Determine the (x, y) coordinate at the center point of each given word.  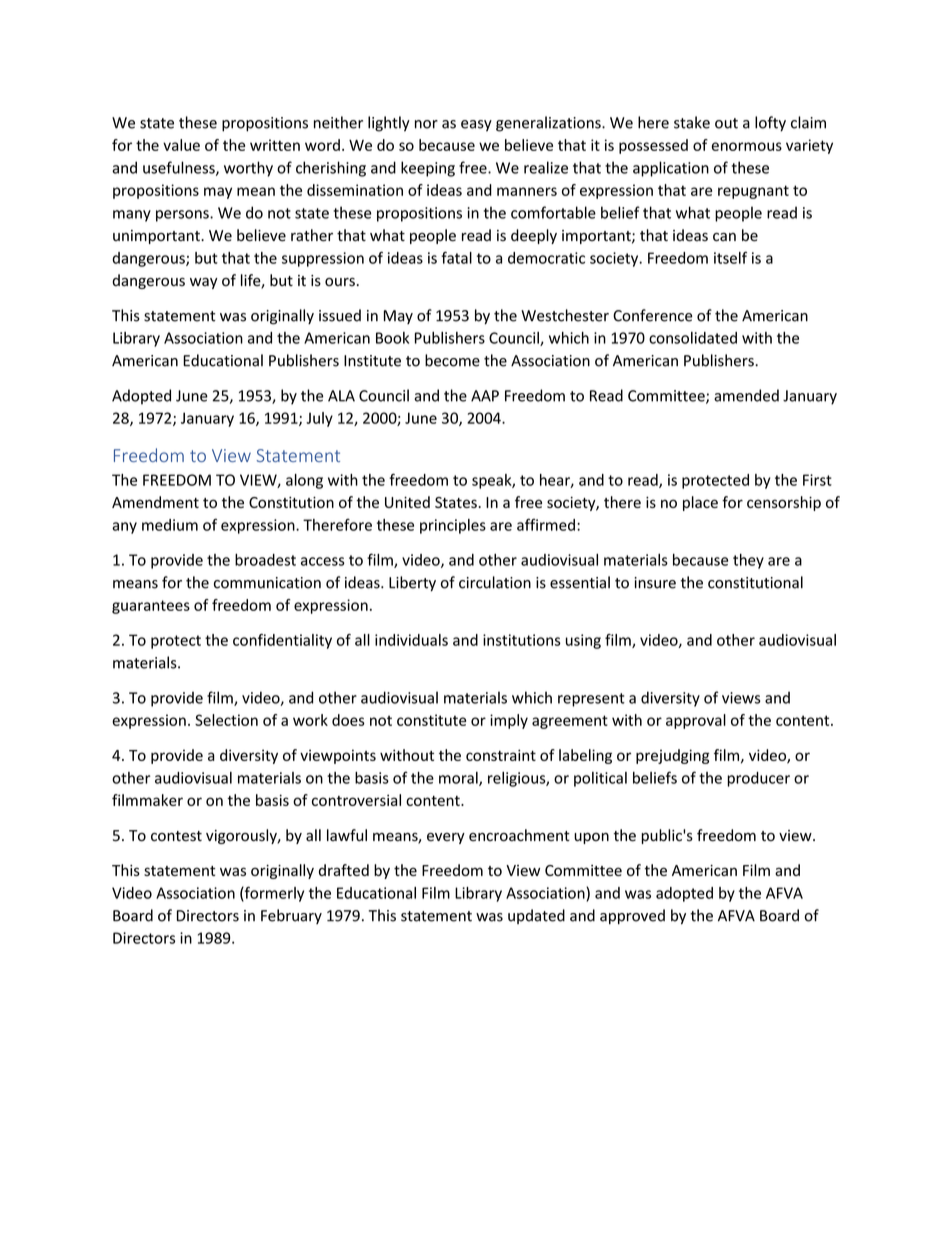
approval (696, 721)
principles (453, 526)
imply (509, 721)
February (291, 916)
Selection (226, 720)
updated (536, 916)
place (700, 503)
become (452, 360)
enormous (747, 146)
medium (170, 525)
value (181, 145)
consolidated (693, 338)
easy (476, 126)
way (204, 283)
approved (632, 916)
